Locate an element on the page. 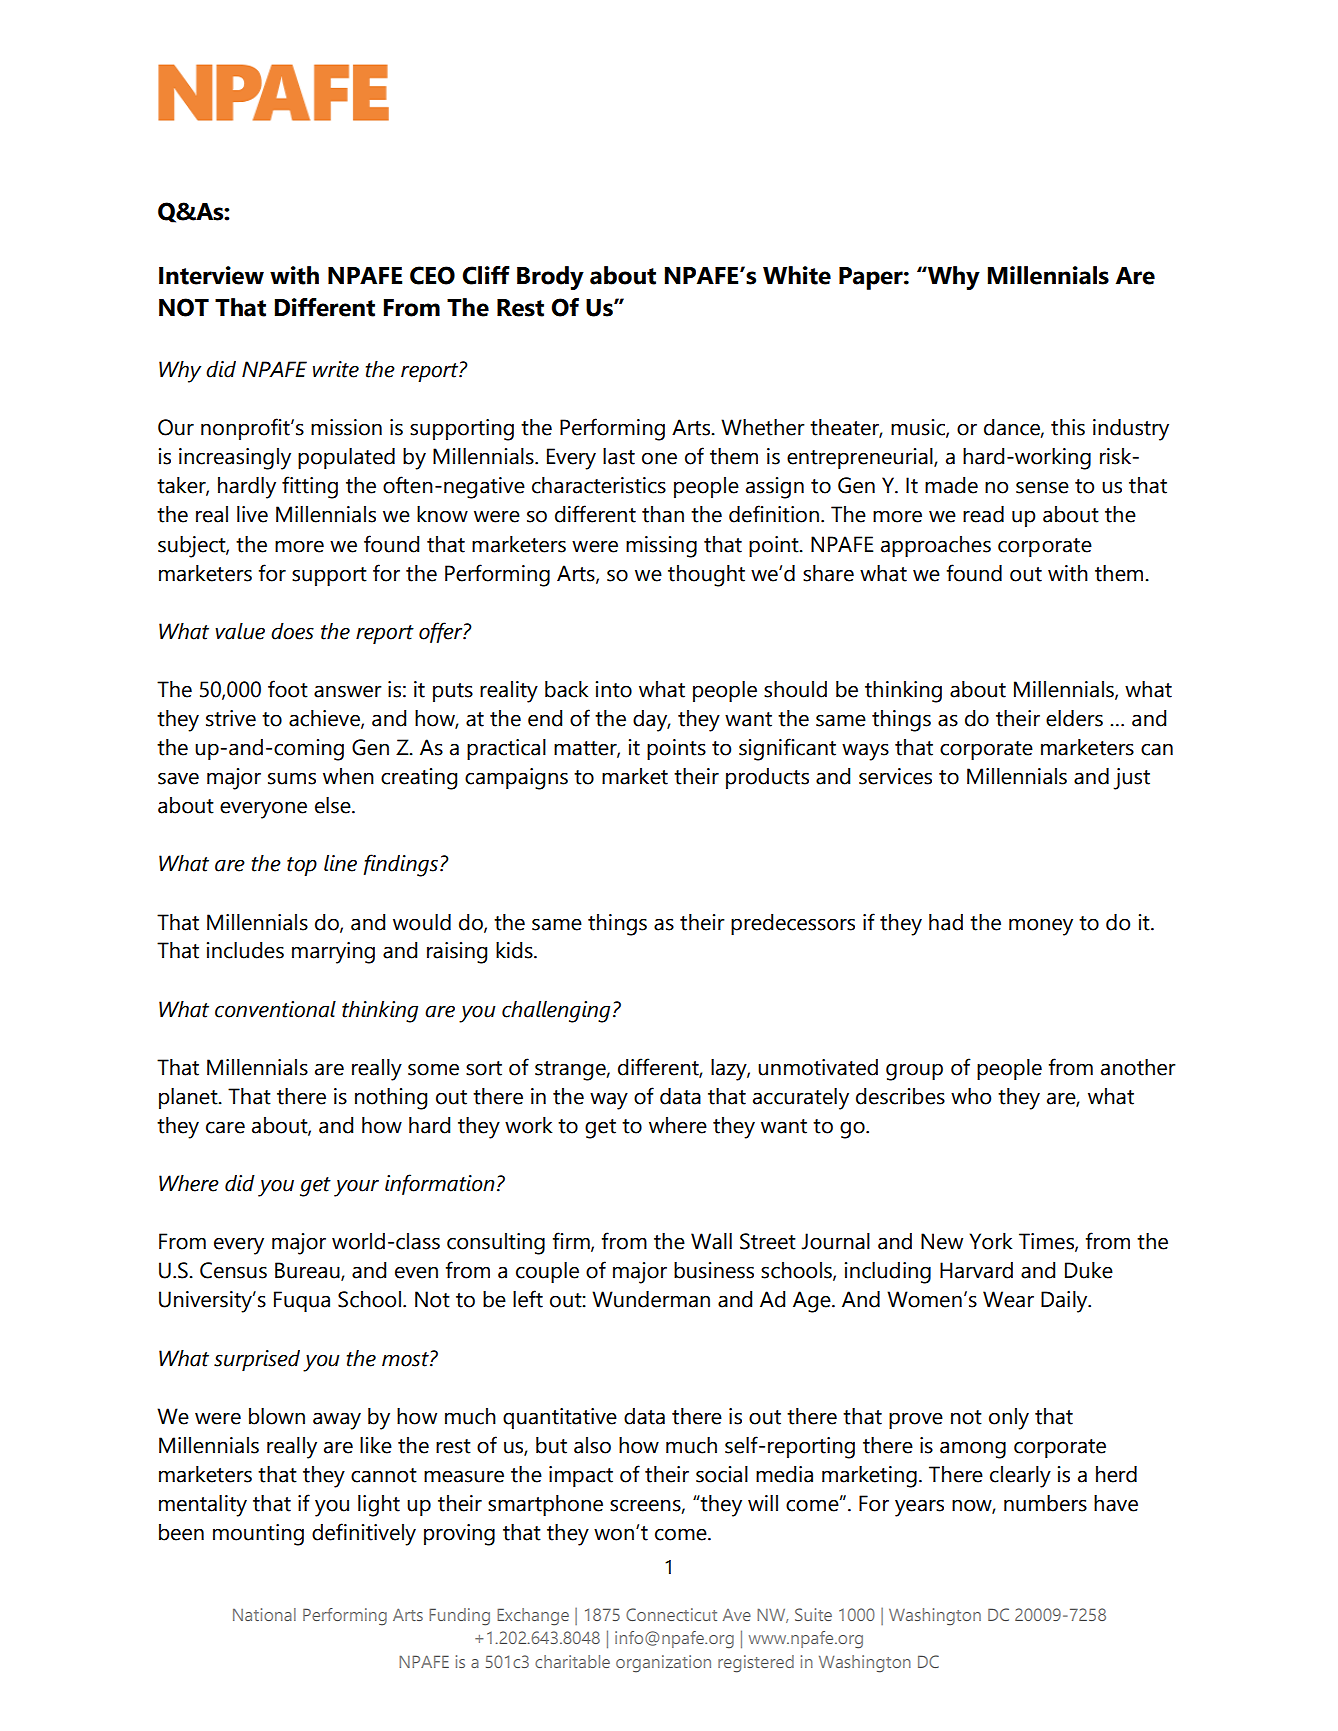 Image resolution: width=1338 pixels, height=1731 pixels. National is located at coordinates (264, 1614).
